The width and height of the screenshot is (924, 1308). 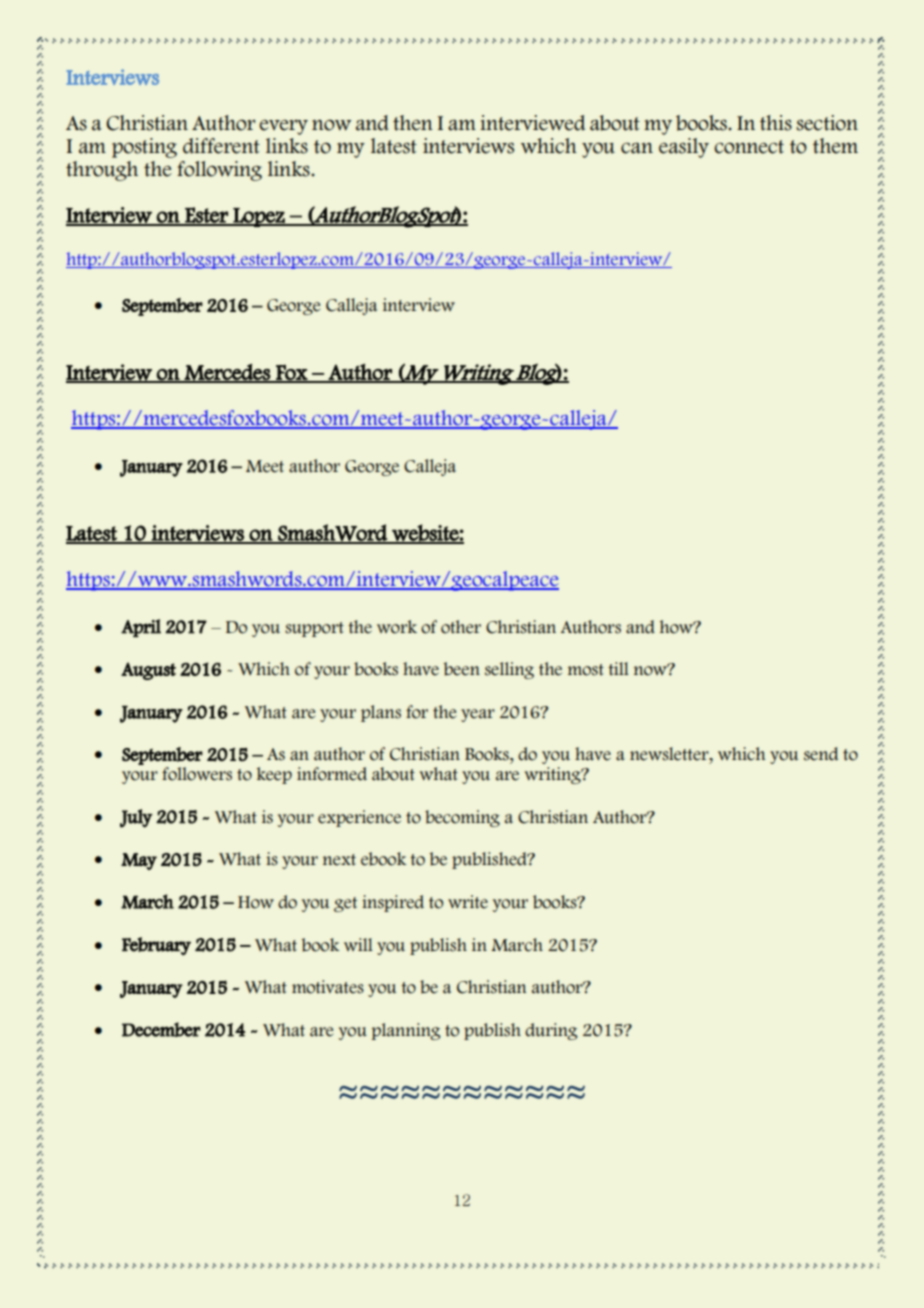 What do you see at coordinates (197, 774) in the screenshot?
I see `followers` at bounding box center [197, 774].
